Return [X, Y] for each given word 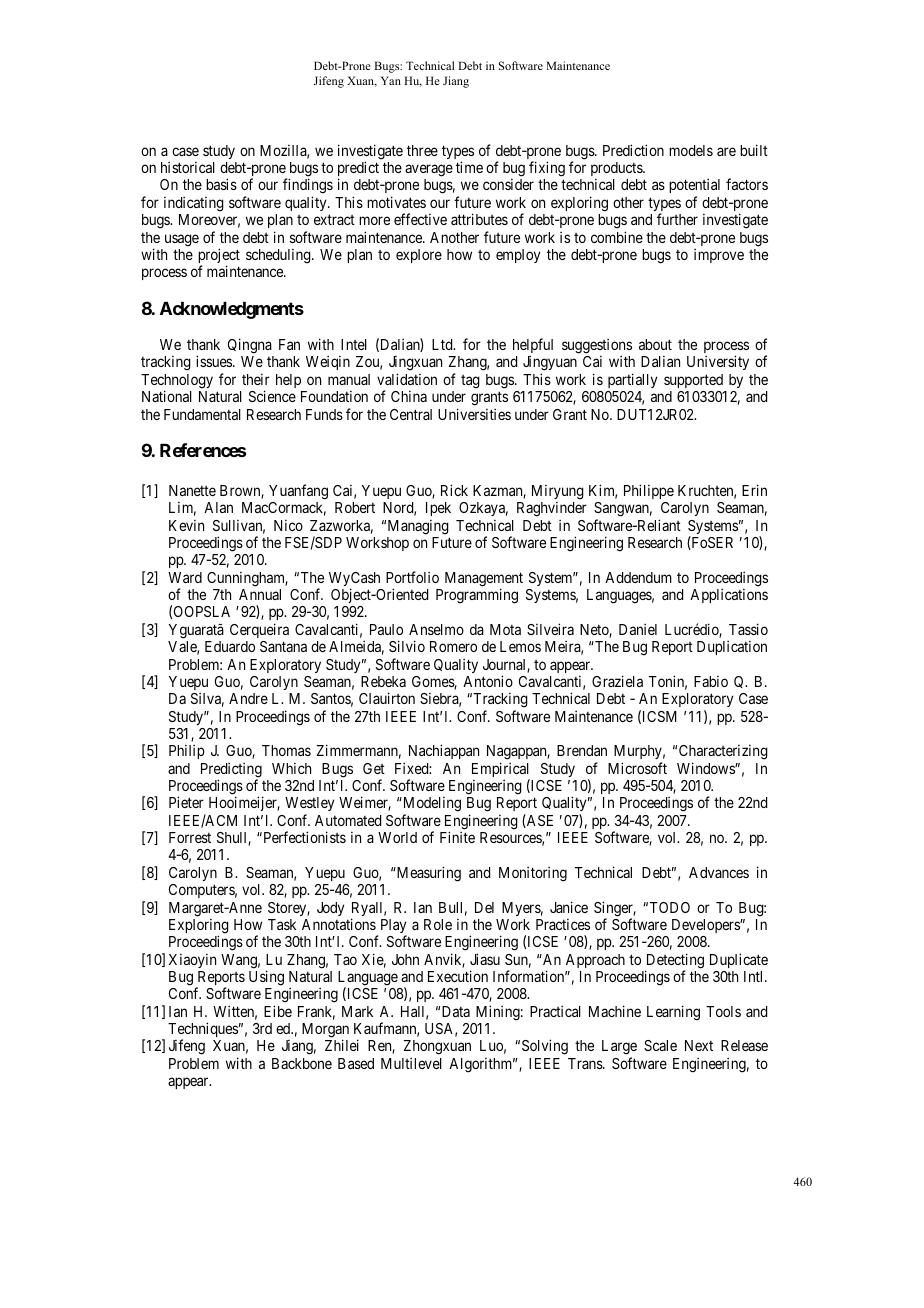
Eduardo [230, 646]
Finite [457, 837]
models [691, 150]
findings [308, 187]
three [422, 150]
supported [693, 381]
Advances [719, 872]
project [219, 257]
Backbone [302, 1063]
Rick [454, 490]
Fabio [711, 681]
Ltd [443, 344]
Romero [453, 646]
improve [719, 255]
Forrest [190, 837]
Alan [218, 507]
